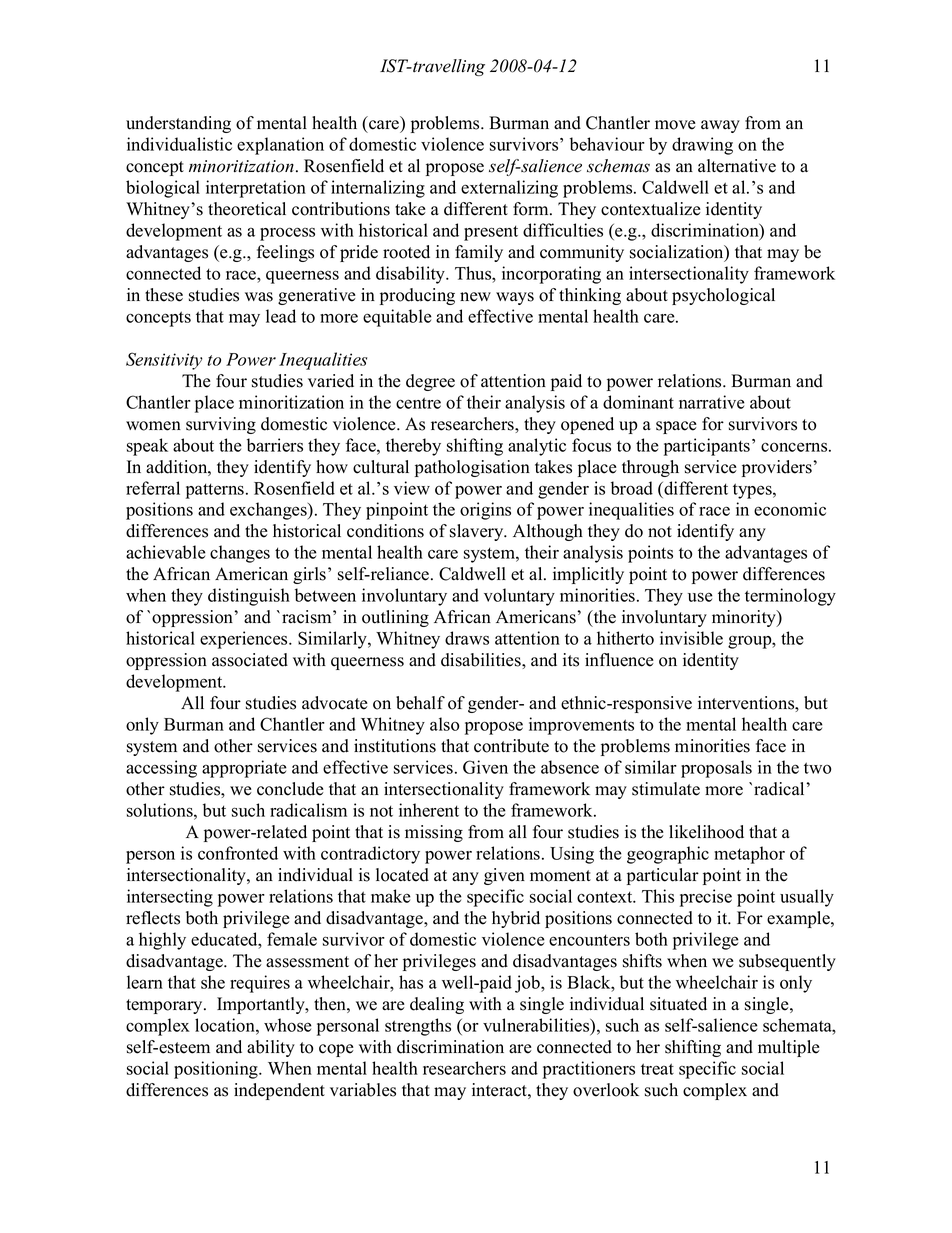  Describe the element at coordinates (249, 597) in the screenshot. I see `distinguish` at that location.
